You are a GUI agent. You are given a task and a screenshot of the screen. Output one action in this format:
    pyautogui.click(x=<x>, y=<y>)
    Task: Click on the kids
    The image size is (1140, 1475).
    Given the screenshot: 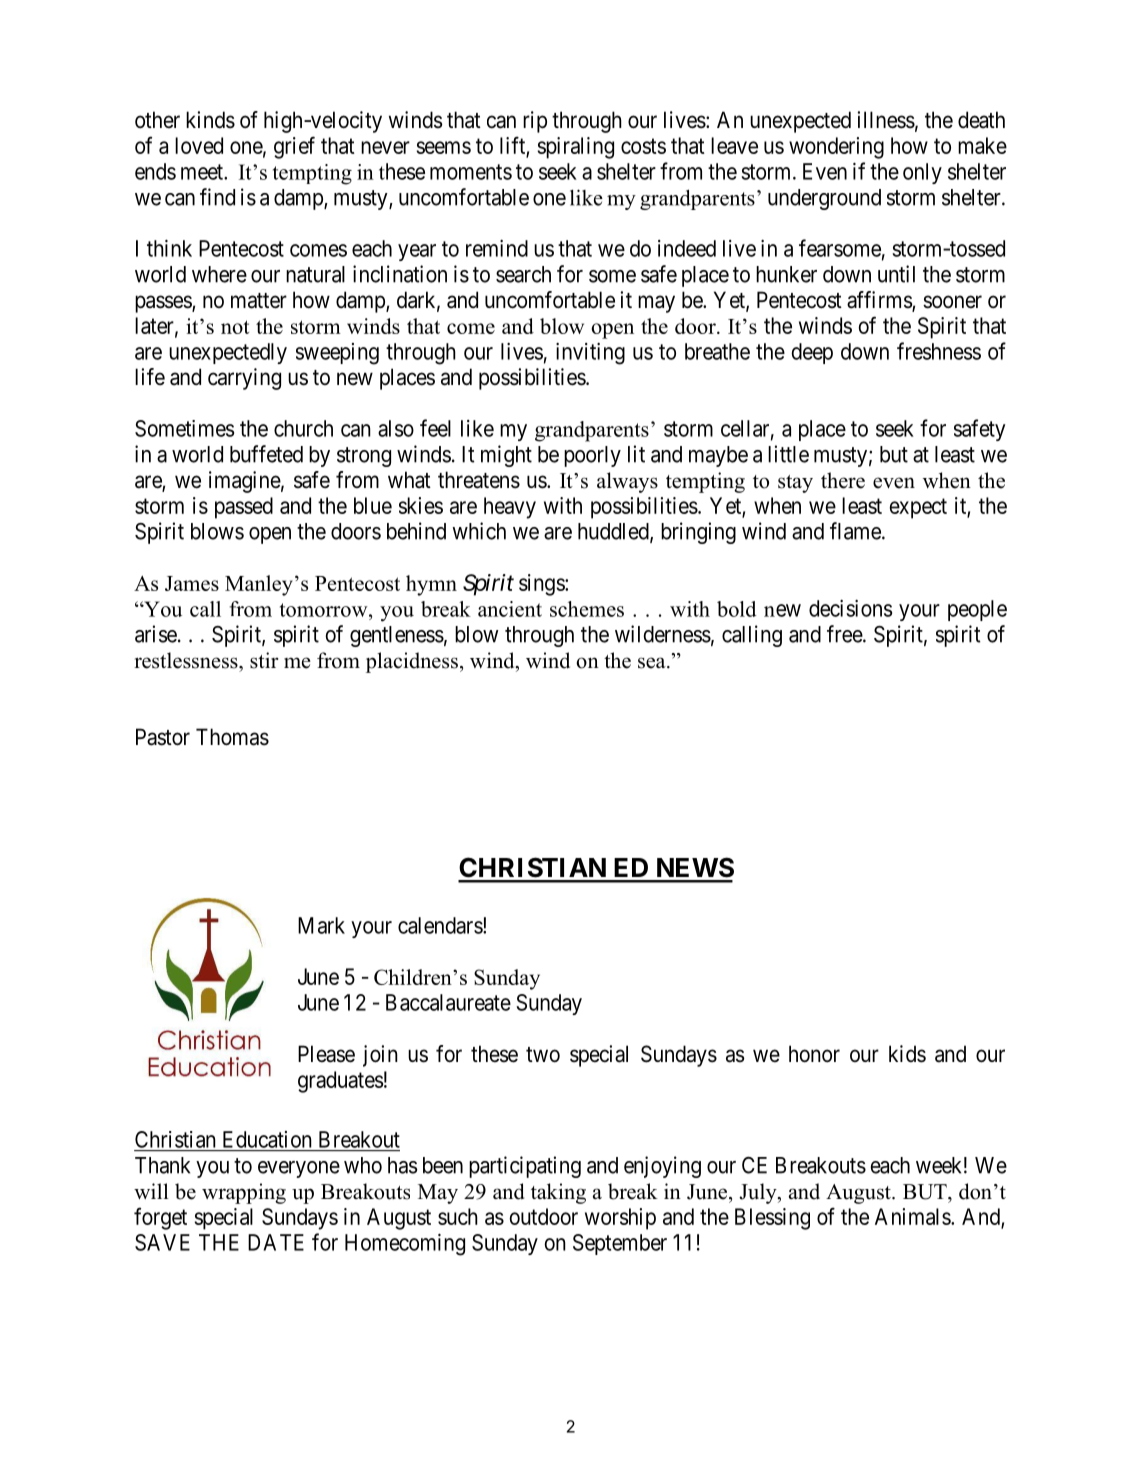 What is the action you would take?
    pyautogui.click(x=907, y=1054)
